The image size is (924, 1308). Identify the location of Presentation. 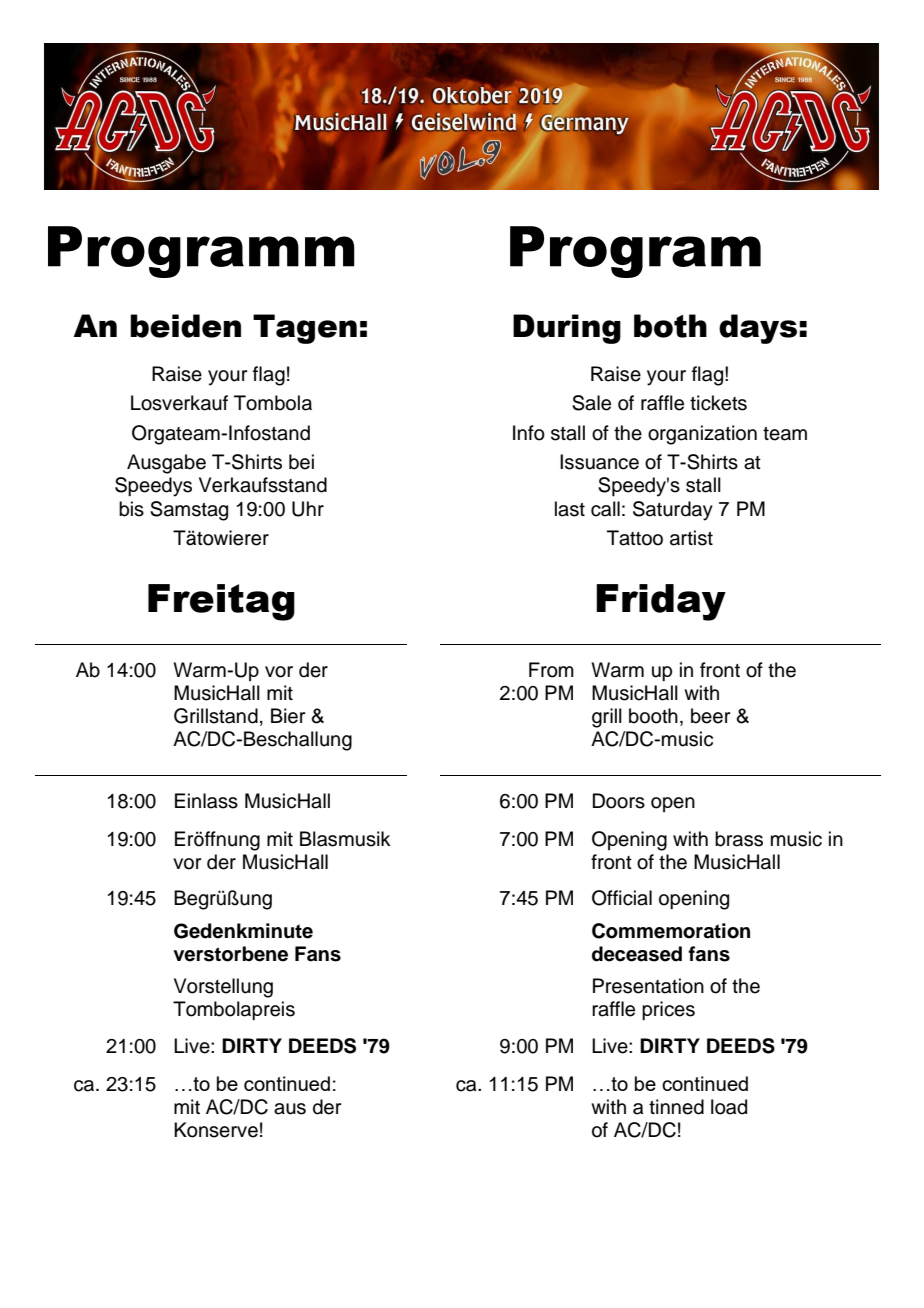
(648, 986).
